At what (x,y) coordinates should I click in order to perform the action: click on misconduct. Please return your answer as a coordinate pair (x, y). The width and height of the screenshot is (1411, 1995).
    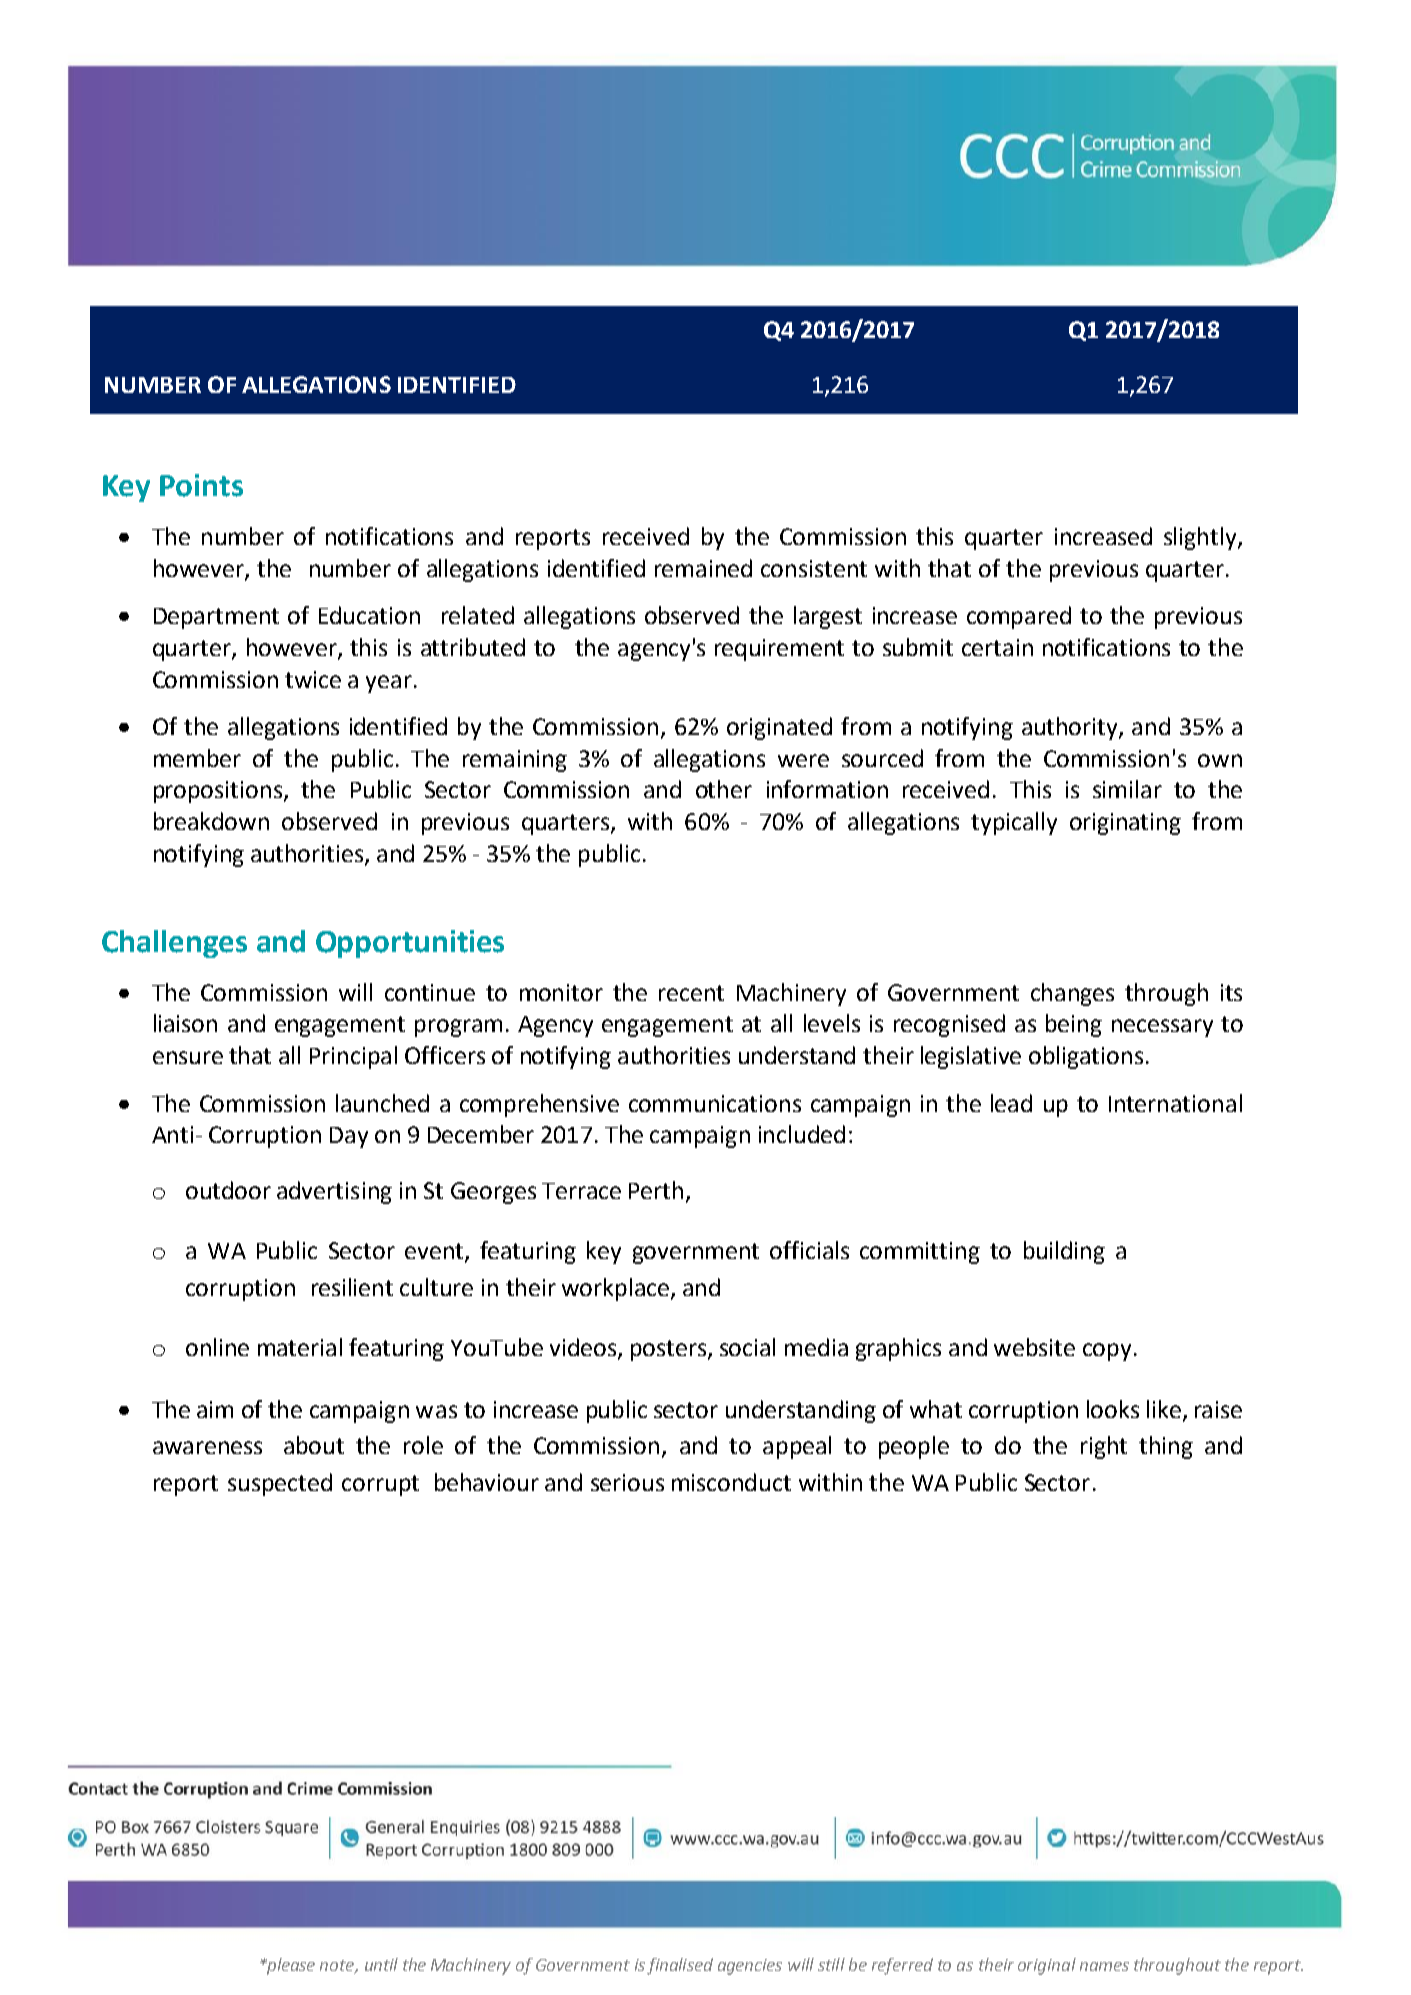
    Looking at the image, I should click on (731, 1482).
